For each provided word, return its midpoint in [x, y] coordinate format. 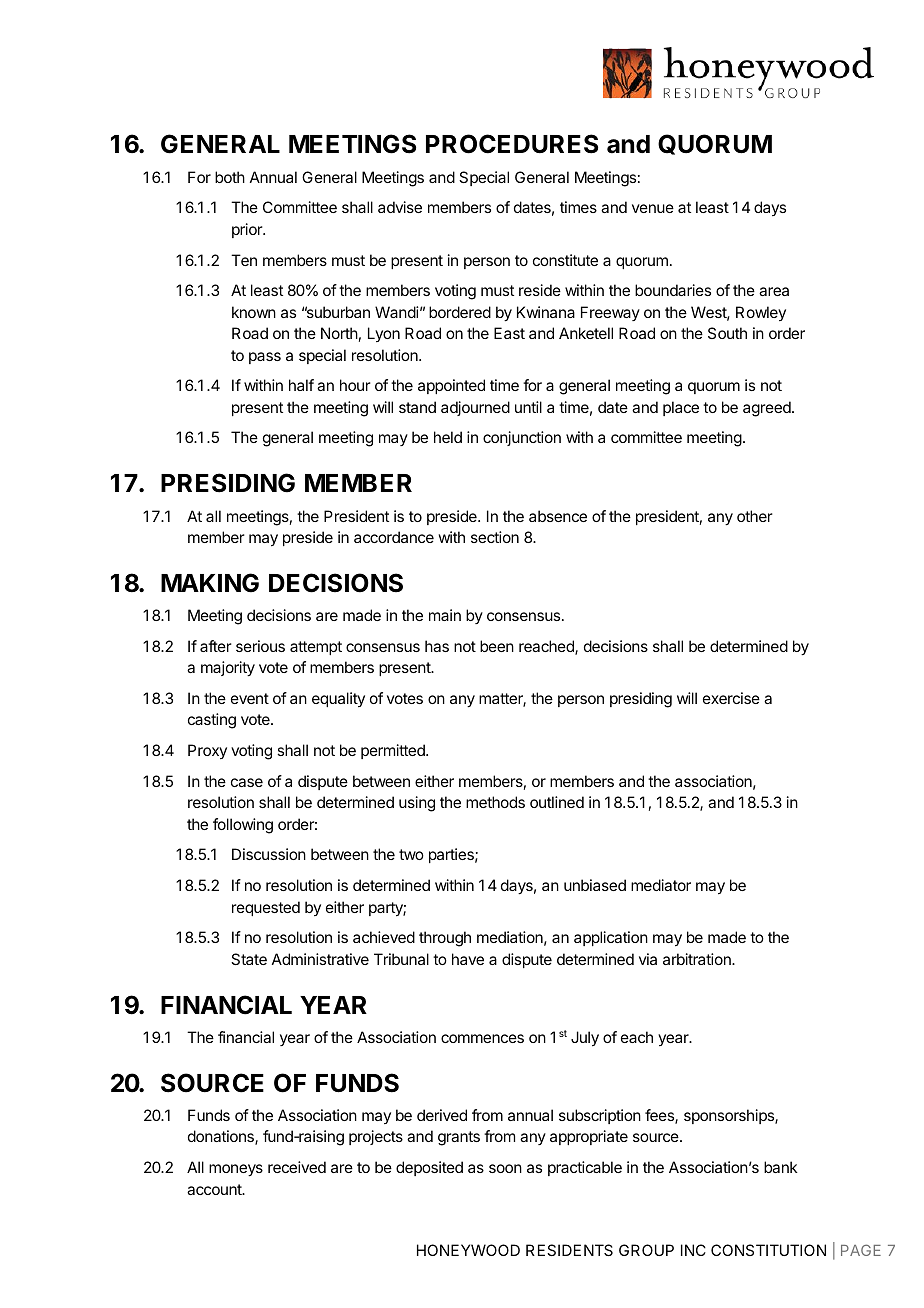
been [497, 646]
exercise [731, 698]
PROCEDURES [512, 144]
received [297, 1167]
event [250, 698]
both [230, 177]
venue [653, 208]
